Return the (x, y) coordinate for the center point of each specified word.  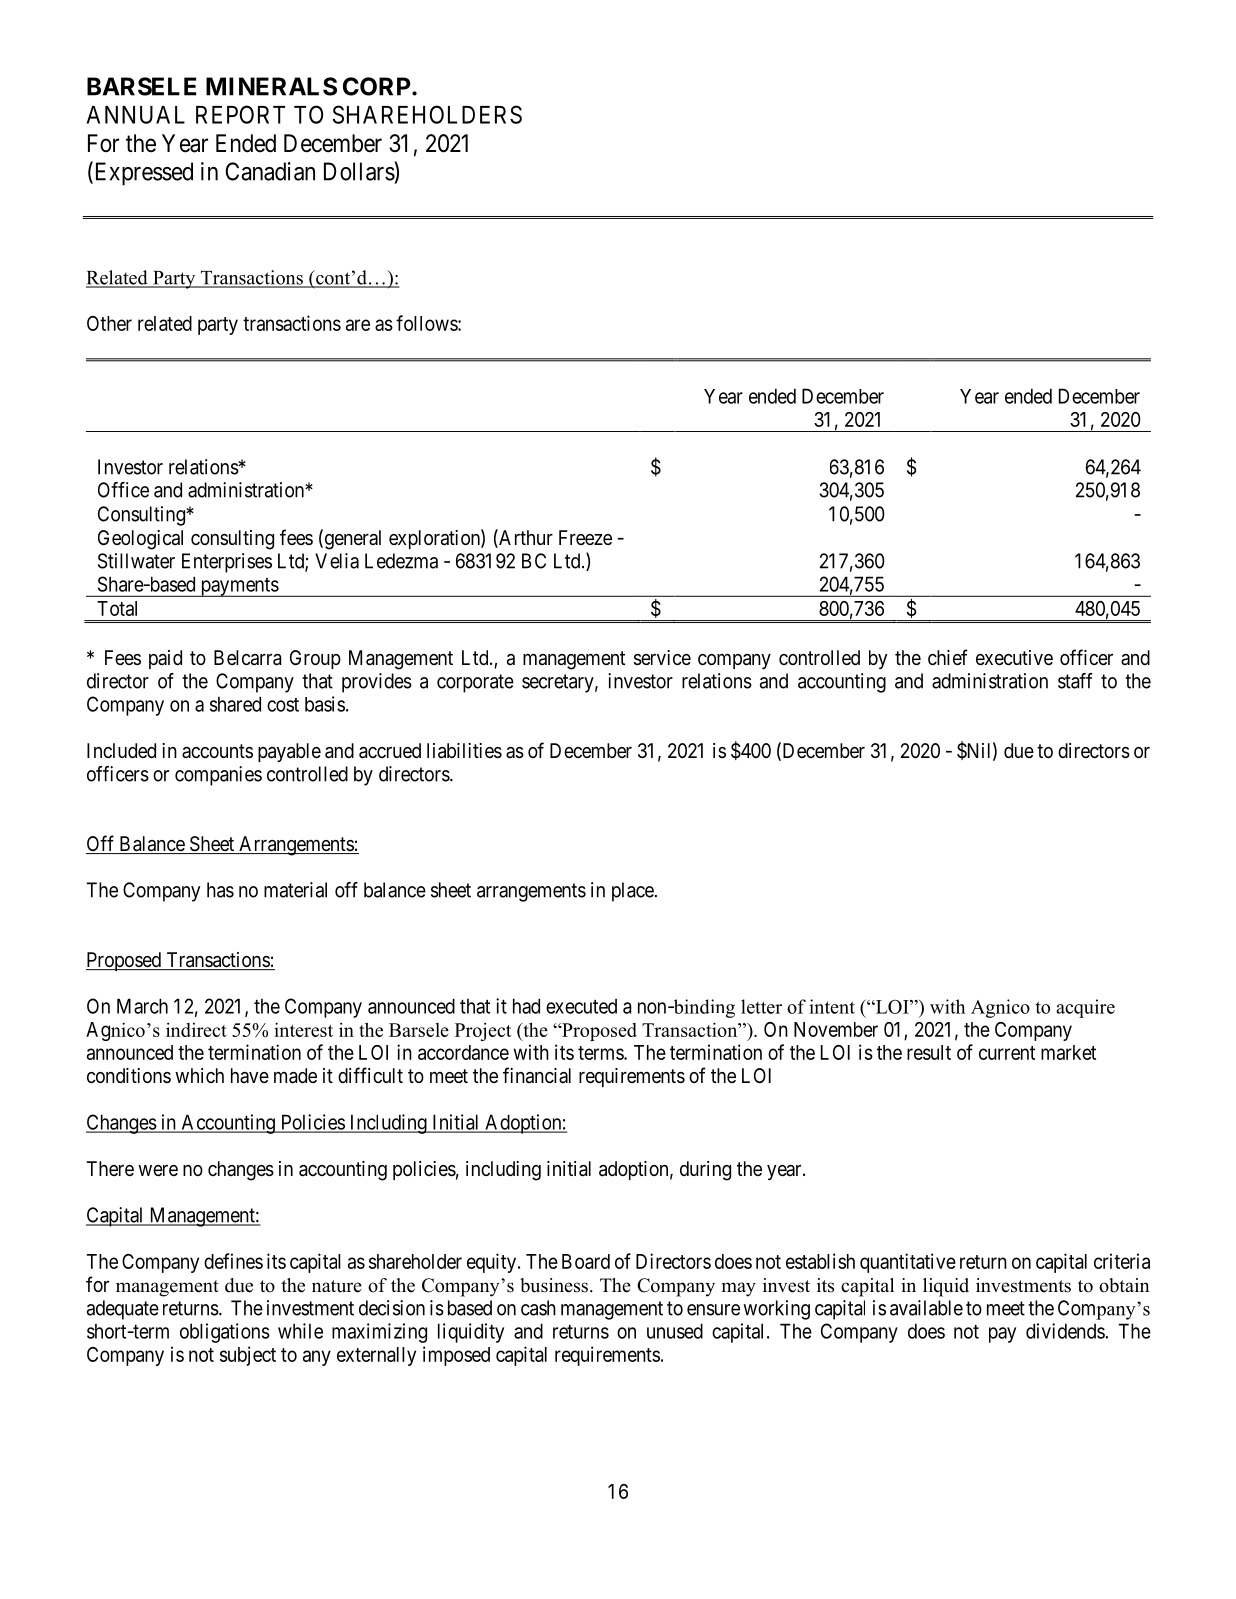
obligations (225, 1333)
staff (1075, 681)
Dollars (359, 171)
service (662, 658)
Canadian (270, 171)
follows (427, 323)
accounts (217, 751)
